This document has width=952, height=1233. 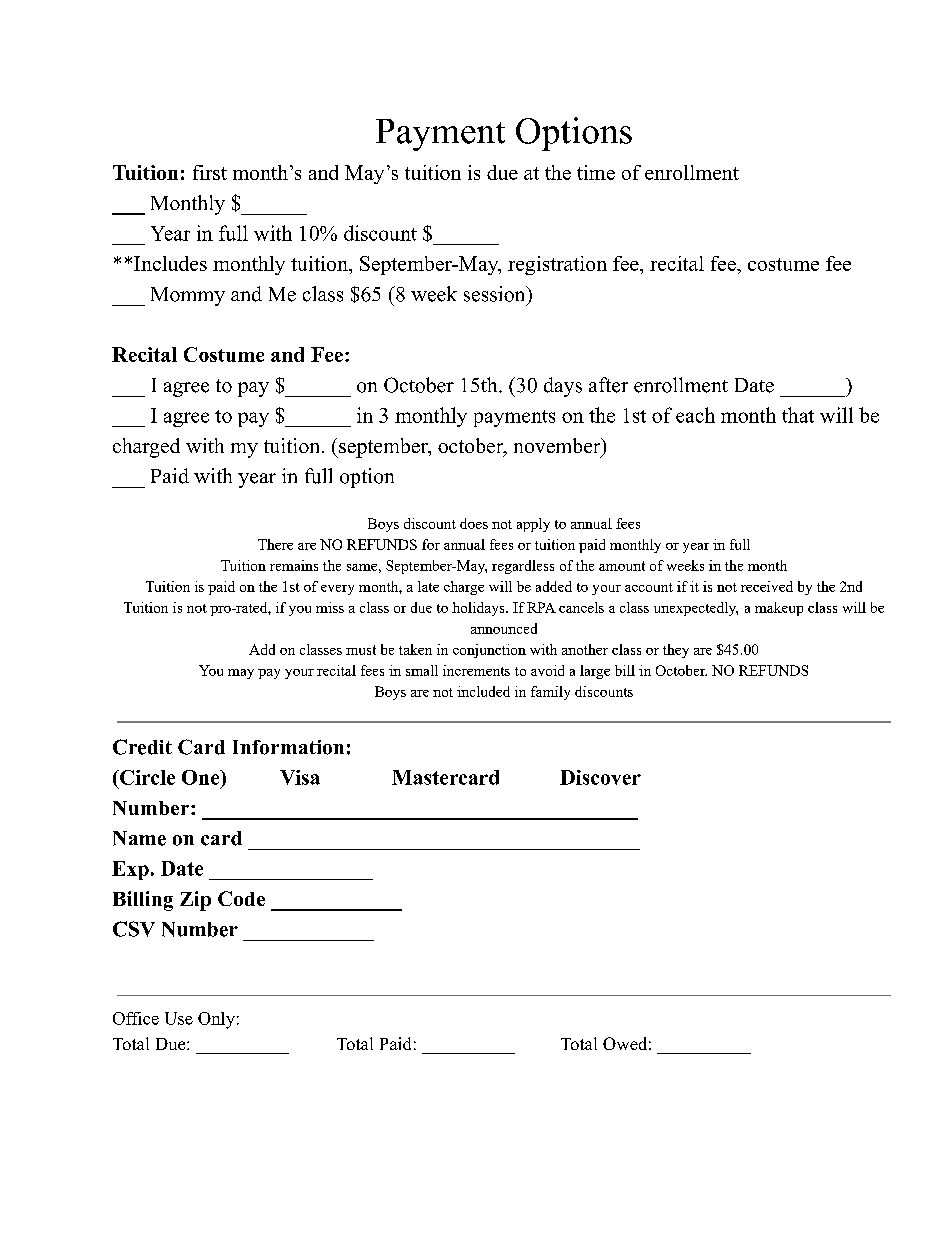 I want to click on first, so click(x=210, y=172).
